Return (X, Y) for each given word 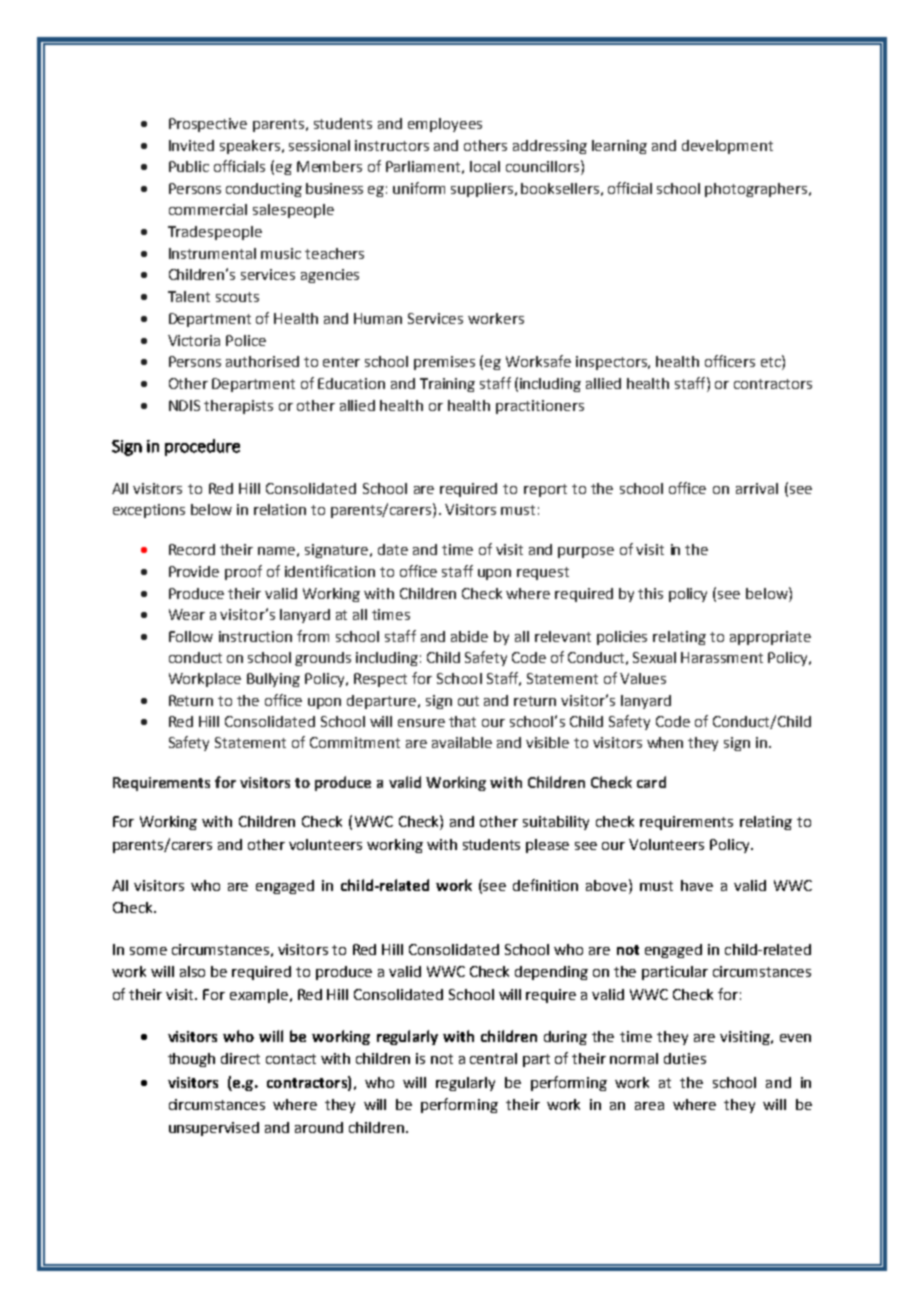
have (697, 885)
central (493, 1058)
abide (469, 636)
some (148, 951)
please (547, 846)
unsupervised (214, 1129)
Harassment (722, 657)
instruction (255, 636)
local (485, 166)
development (727, 147)
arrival (757, 488)
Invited (191, 145)
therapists (238, 407)
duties (685, 1058)
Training (447, 385)
